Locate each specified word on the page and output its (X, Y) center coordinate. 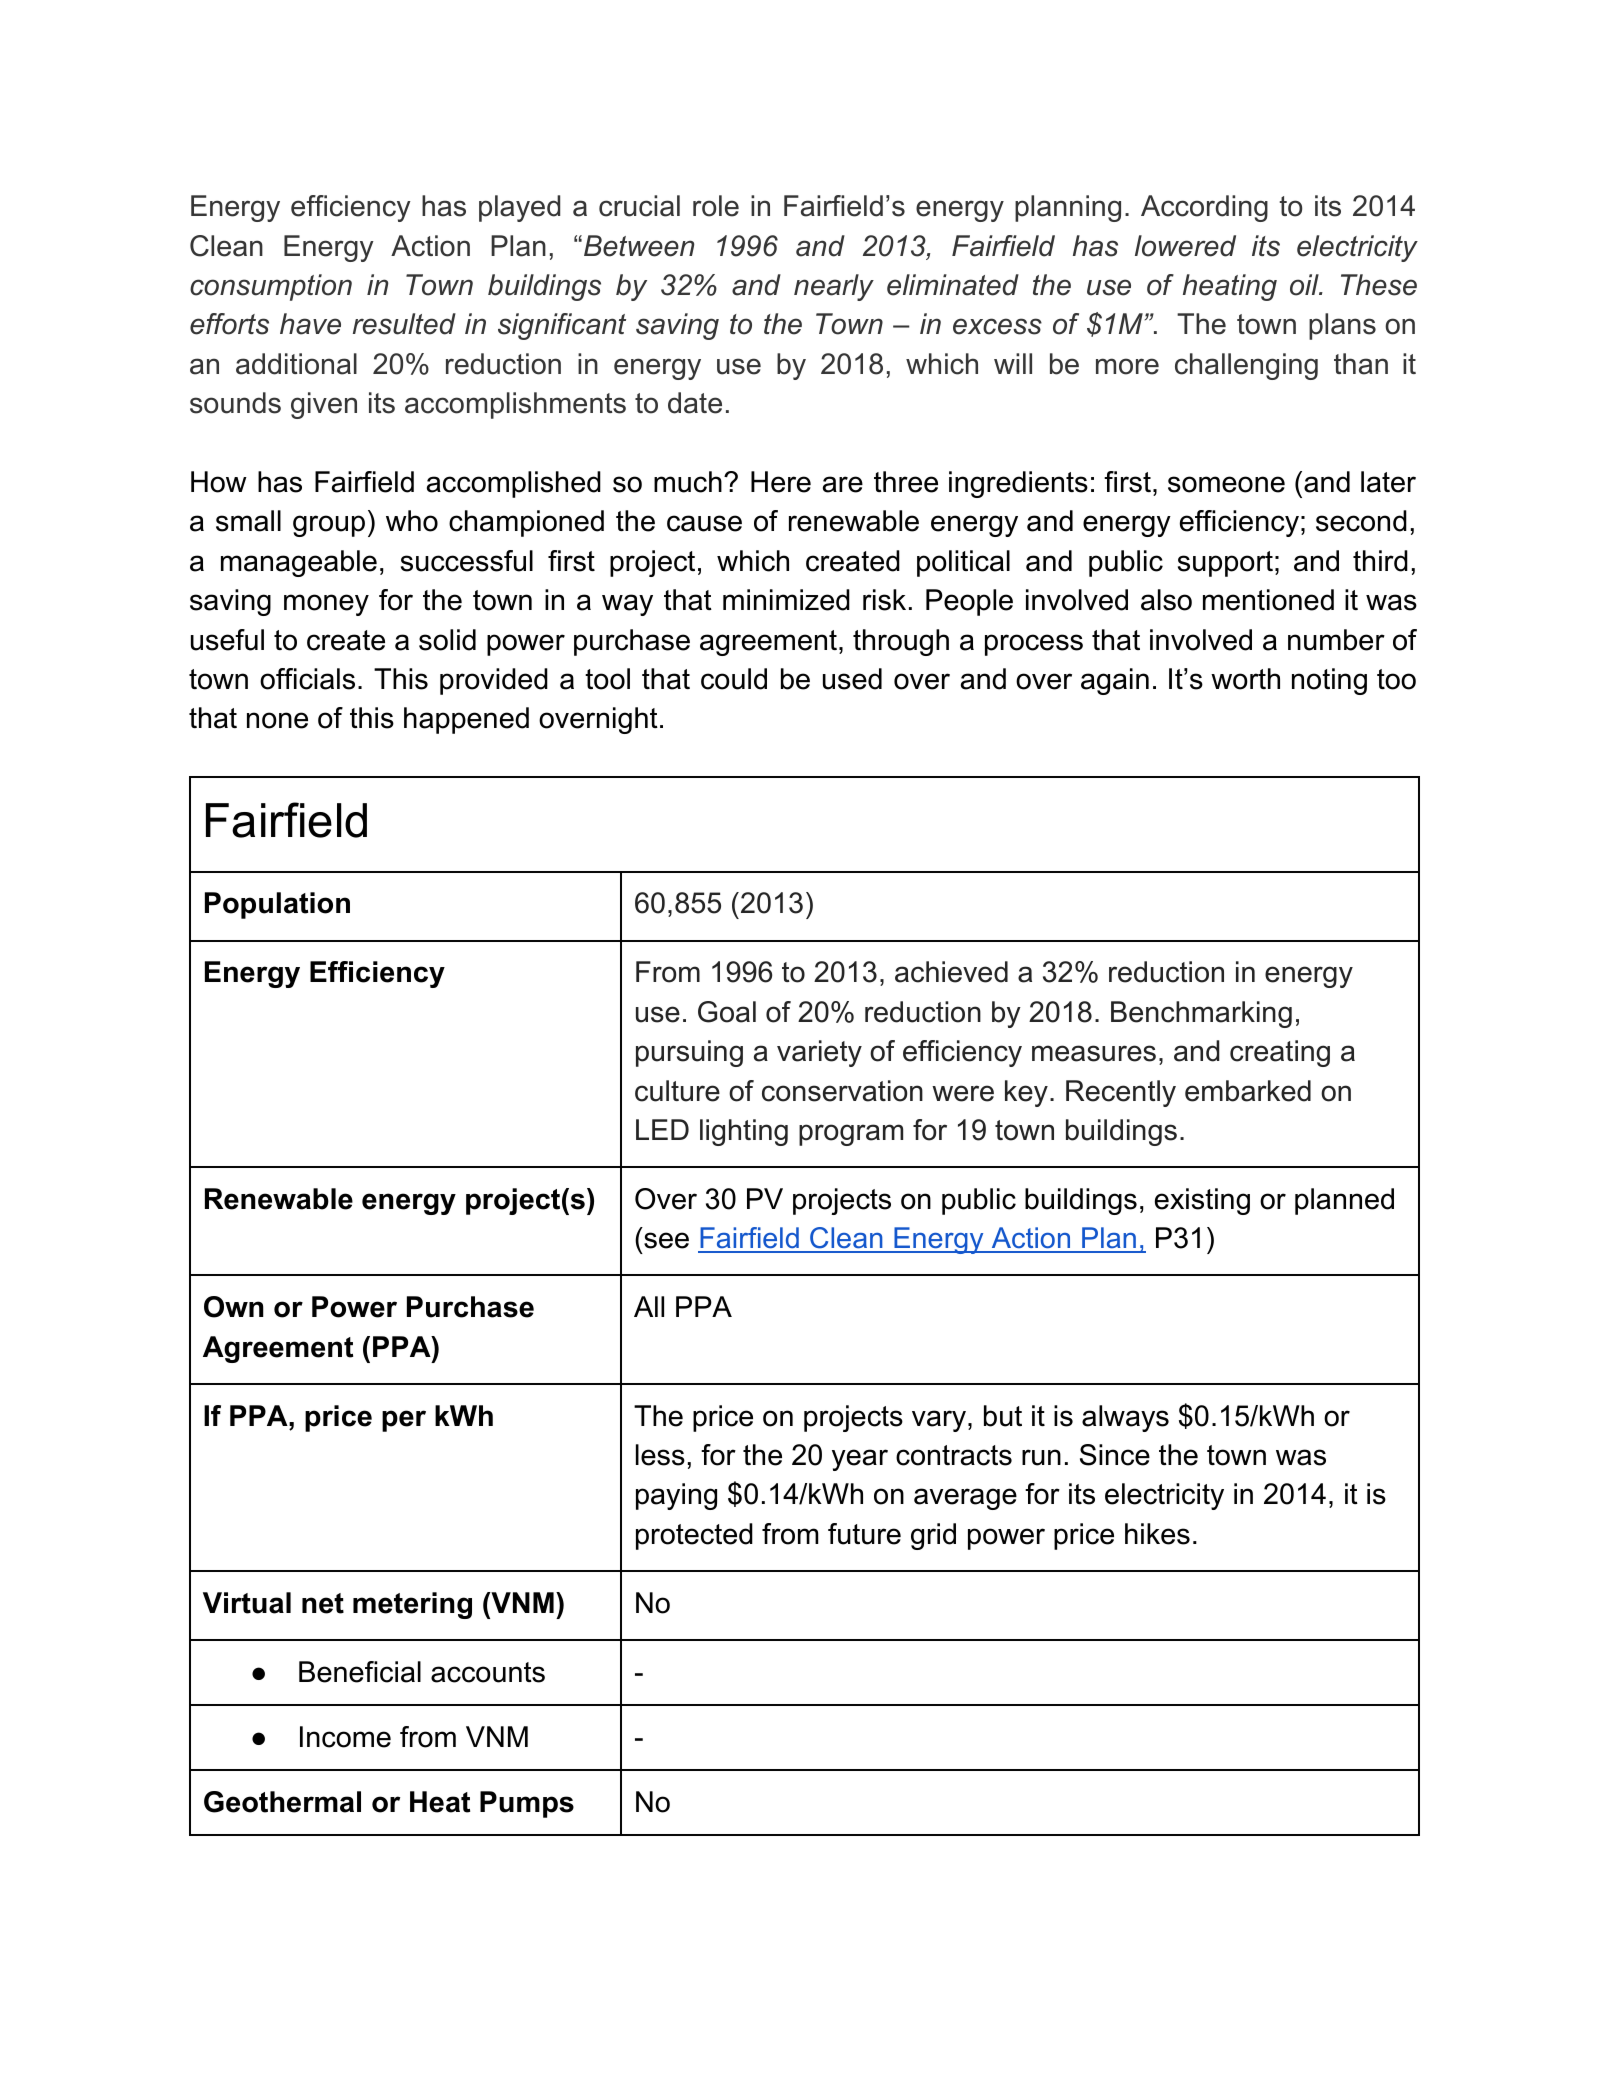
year (860, 1460)
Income (345, 1737)
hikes (1157, 1534)
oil (1305, 285)
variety (819, 1053)
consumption (271, 287)
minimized (786, 600)
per (404, 1421)
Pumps (527, 1804)
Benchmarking (1201, 1014)
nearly (834, 287)
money (326, 605)
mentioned (1268, 600)
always (1125, 1418)
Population (277, 905)
